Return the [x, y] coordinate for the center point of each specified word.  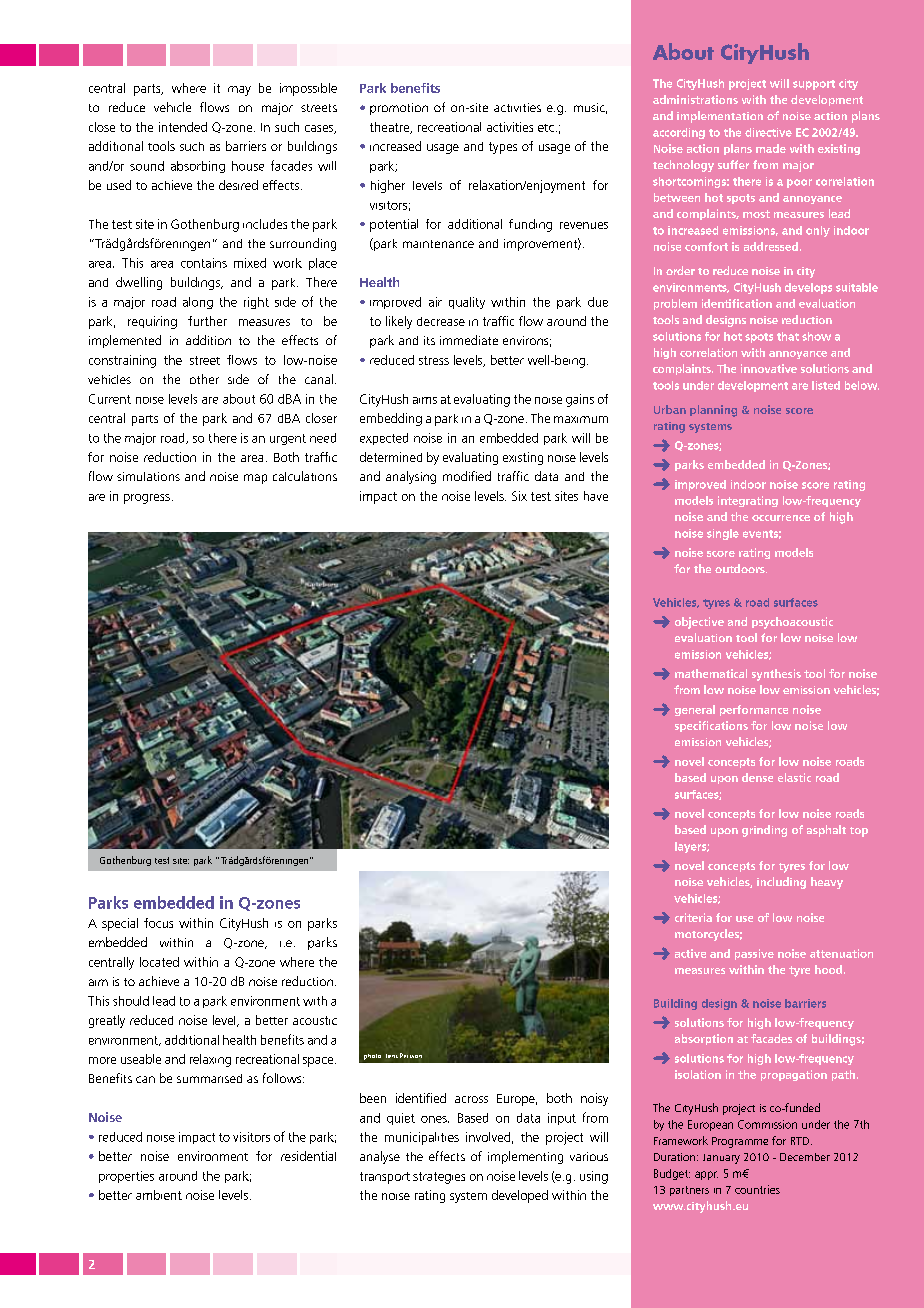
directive [768, 132]
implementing [525, 1157]
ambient [159, 1195]
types [503, 148]
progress [147, 499]
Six [519, 496]
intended [183, 127]
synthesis [776, 675]
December [805, 1157]
